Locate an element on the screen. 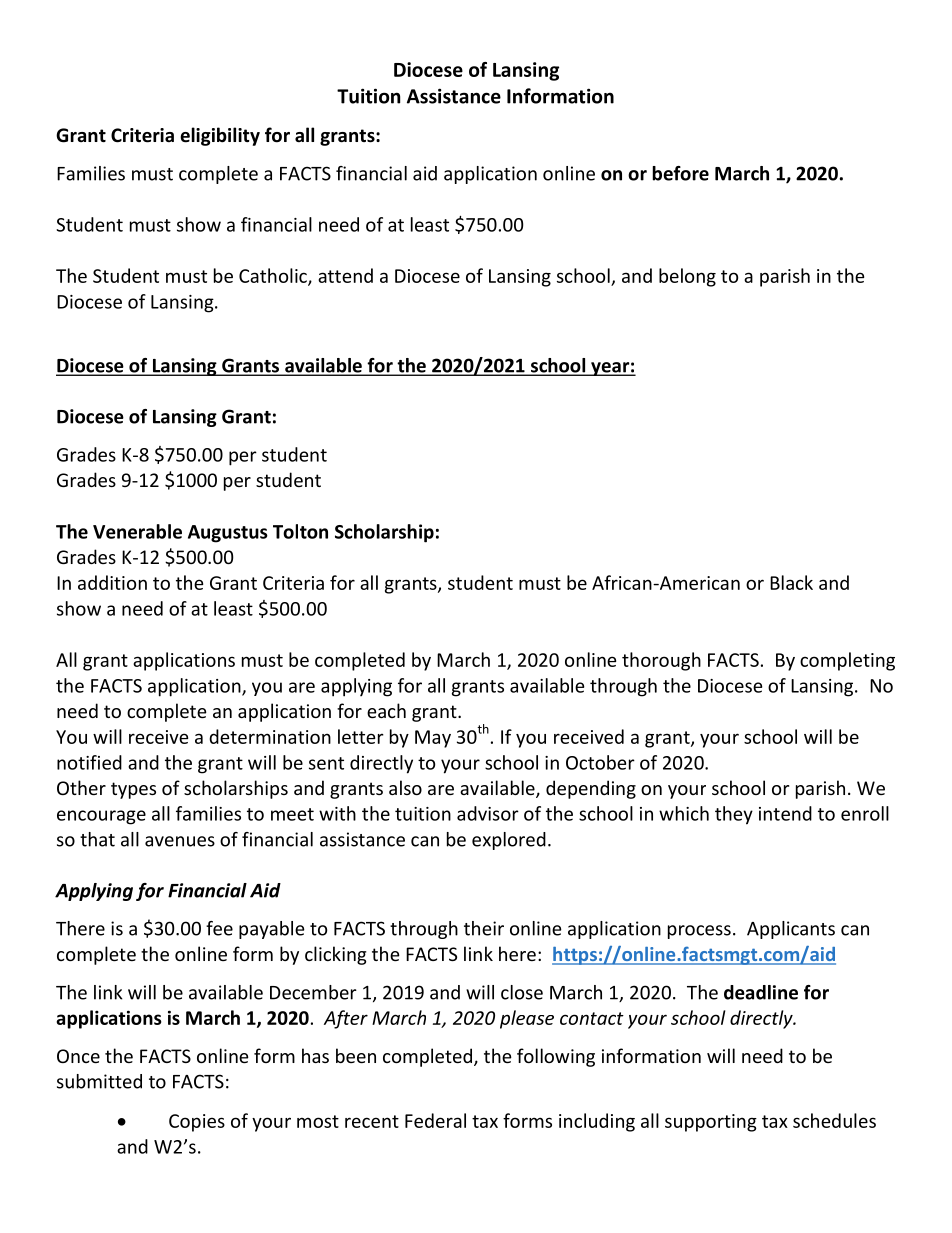 This screenshot has width=952, height=1233. their is located at coordinates (484, 928).
